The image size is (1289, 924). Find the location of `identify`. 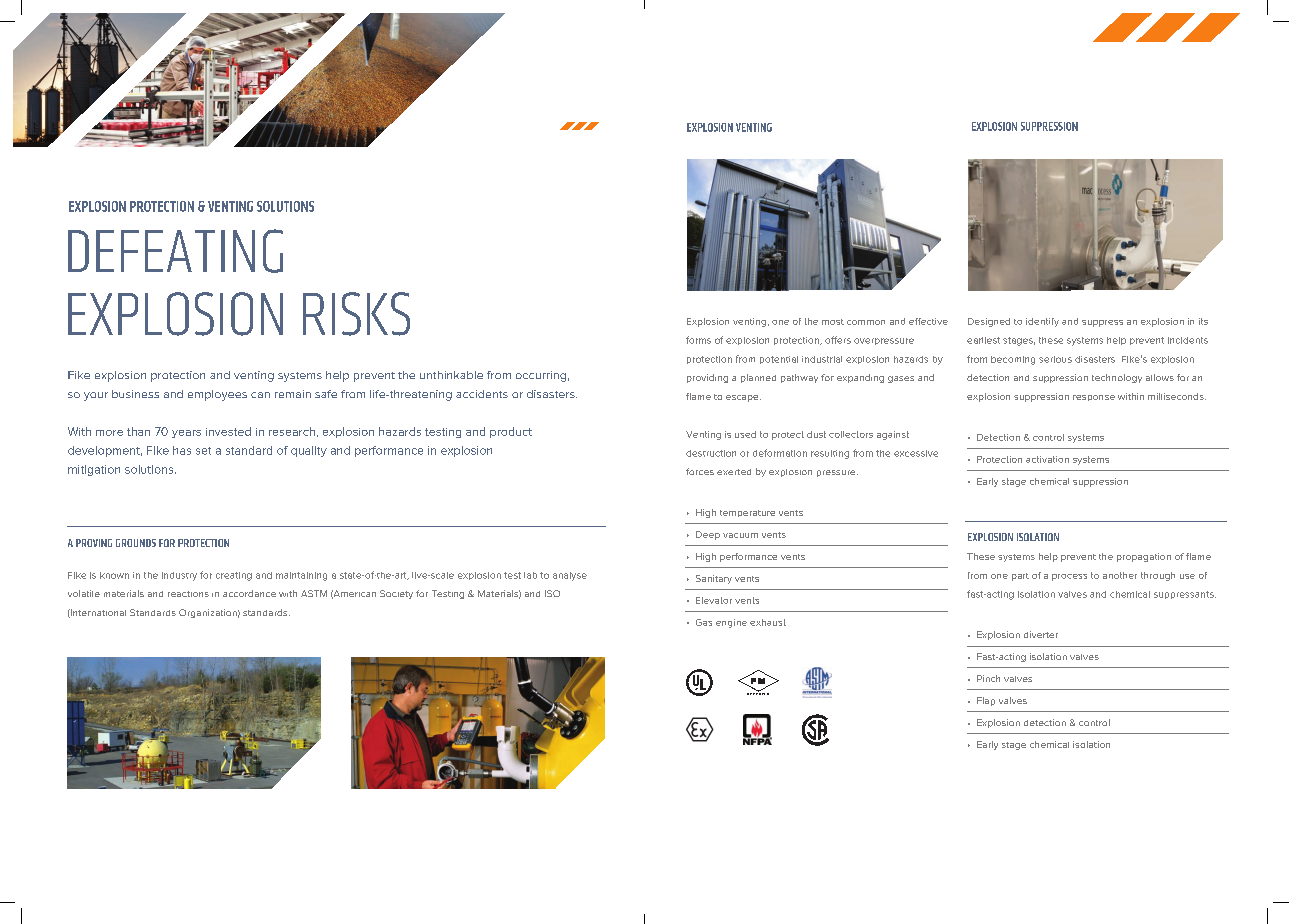

identify is located at coordinates (1042, 322).
